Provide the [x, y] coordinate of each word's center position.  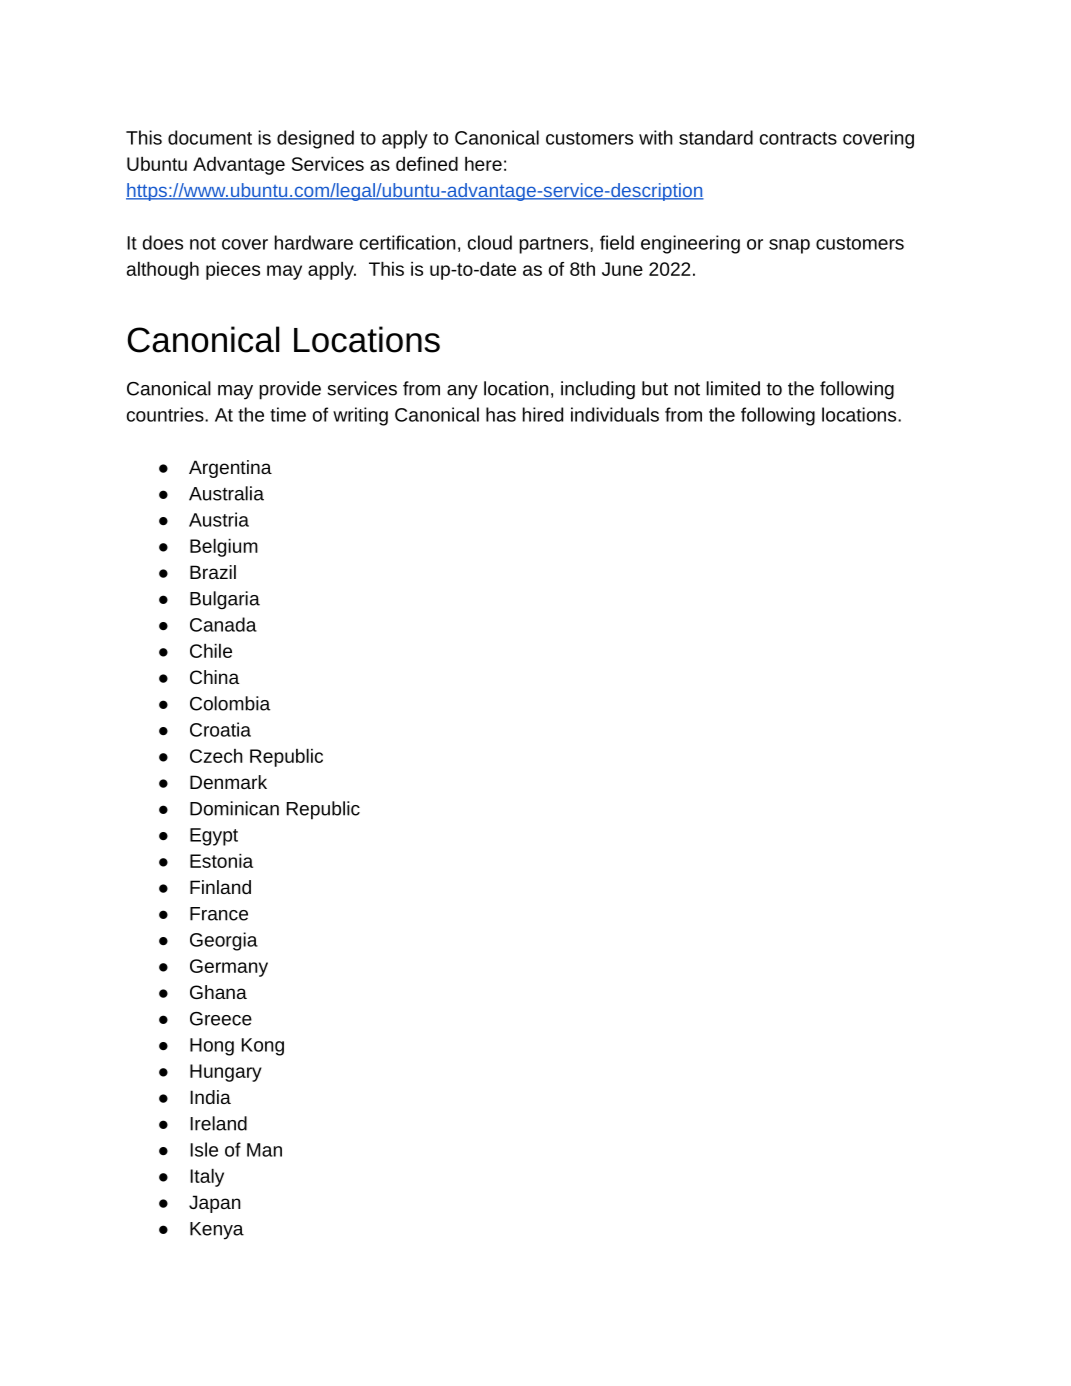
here [483, 164]
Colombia [230, 703]
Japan [215, 1204]
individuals [615, 414]
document [210, 137]
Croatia [220, 729]
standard [716, 137]
